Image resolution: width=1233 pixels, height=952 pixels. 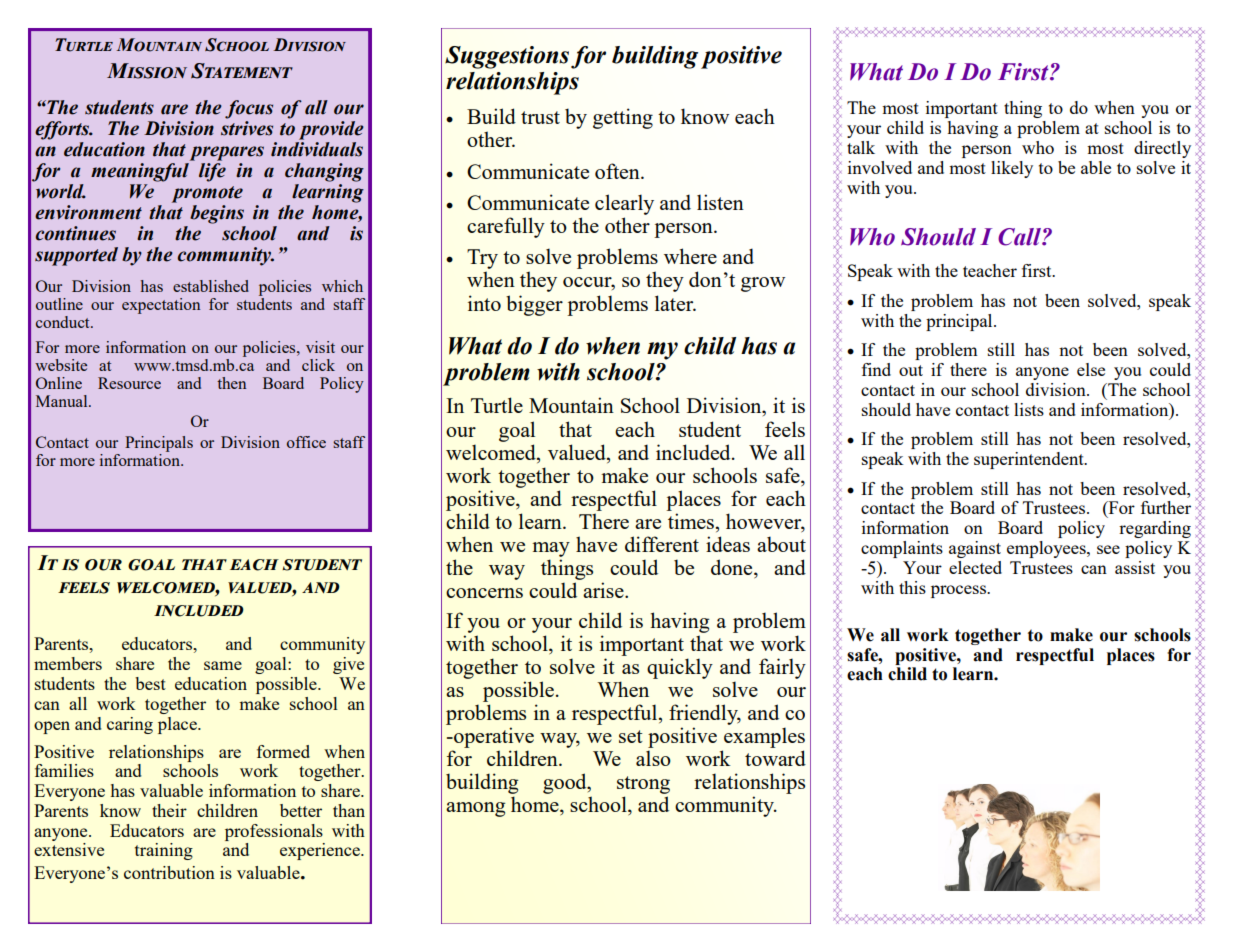 What do you see at coordinates (623, 118) in the screenshot?
I see `getting` at bounding box center [623, 118].
